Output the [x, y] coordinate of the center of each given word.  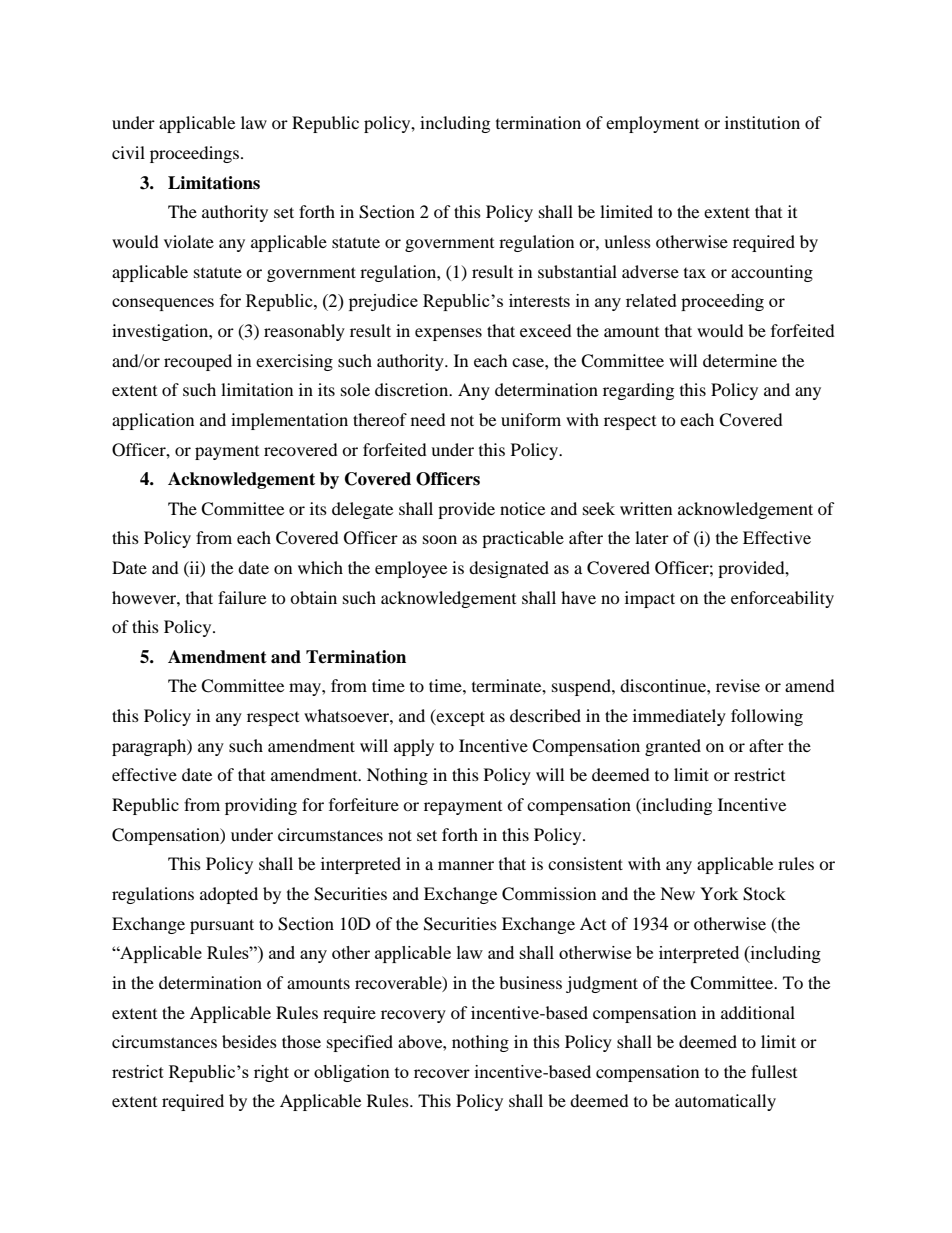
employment [652, 124]
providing [261, 806]
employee [411, 569]
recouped [198, 362]
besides [249, 1041]
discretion [413, 389]
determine [740, 360]
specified [360, 1043]
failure [242, 597]
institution [762, 122]
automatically [725, 1102]
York [719, 893]
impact [650, 599]
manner [466, 865]
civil [128, 152]
